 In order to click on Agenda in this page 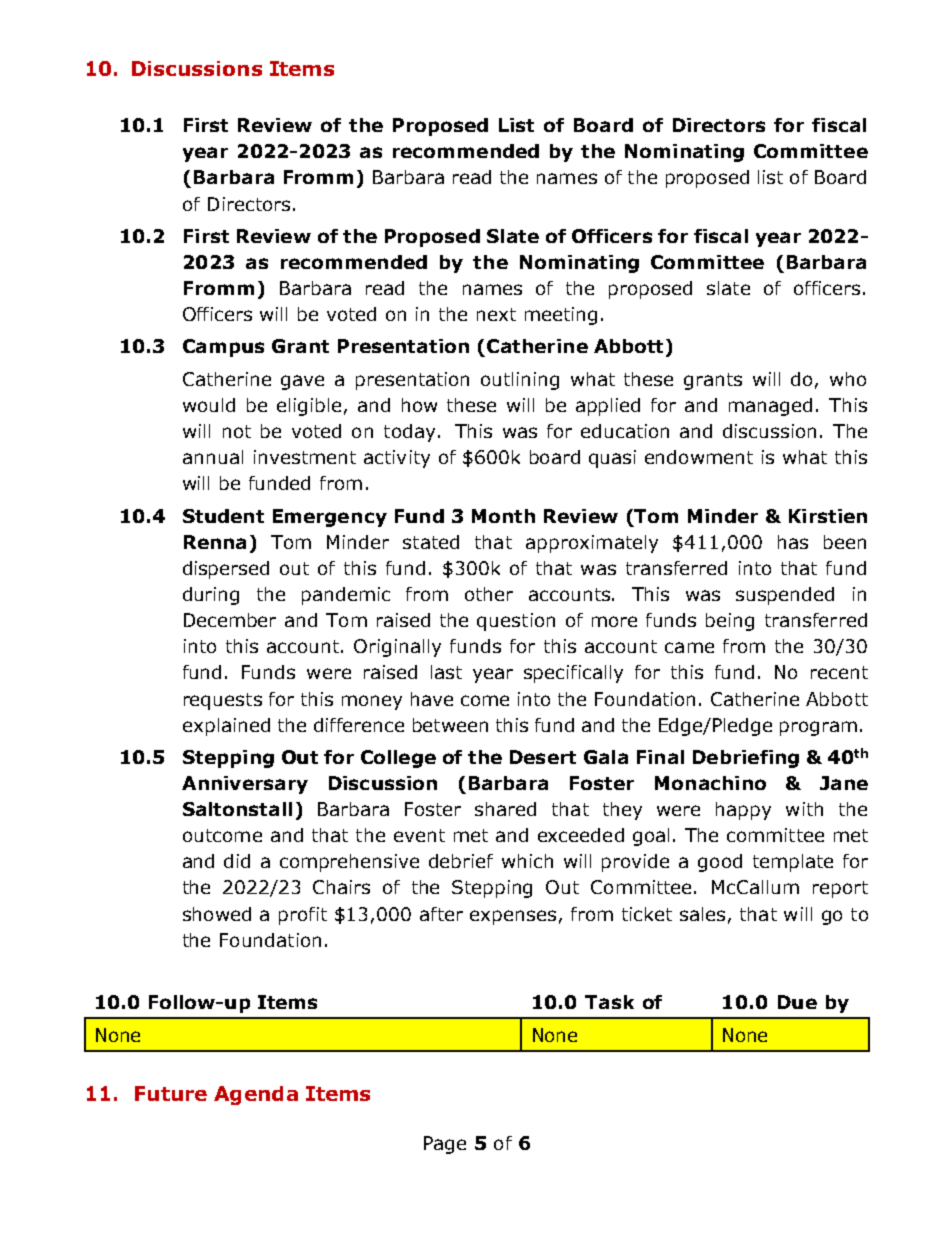, I will do `click(256, 1095)`.
